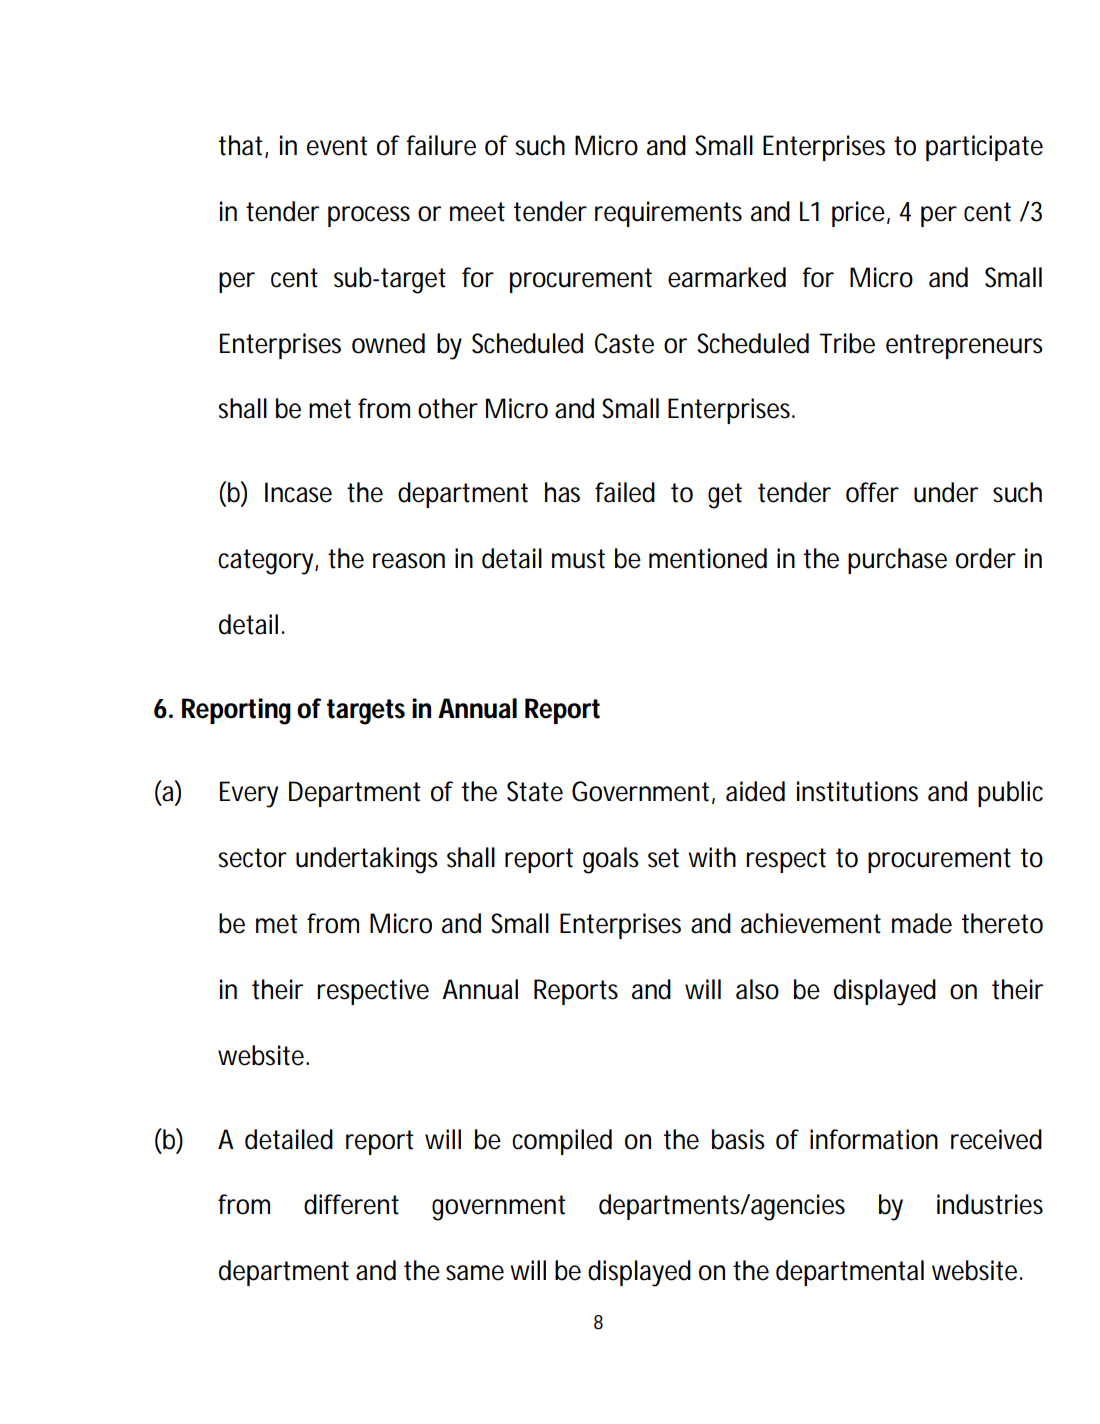 This screenshot has width=1100, height=1424. Describe the element at coordinates (562, 1142) in the screenshot. I see `compiled` at that location.
